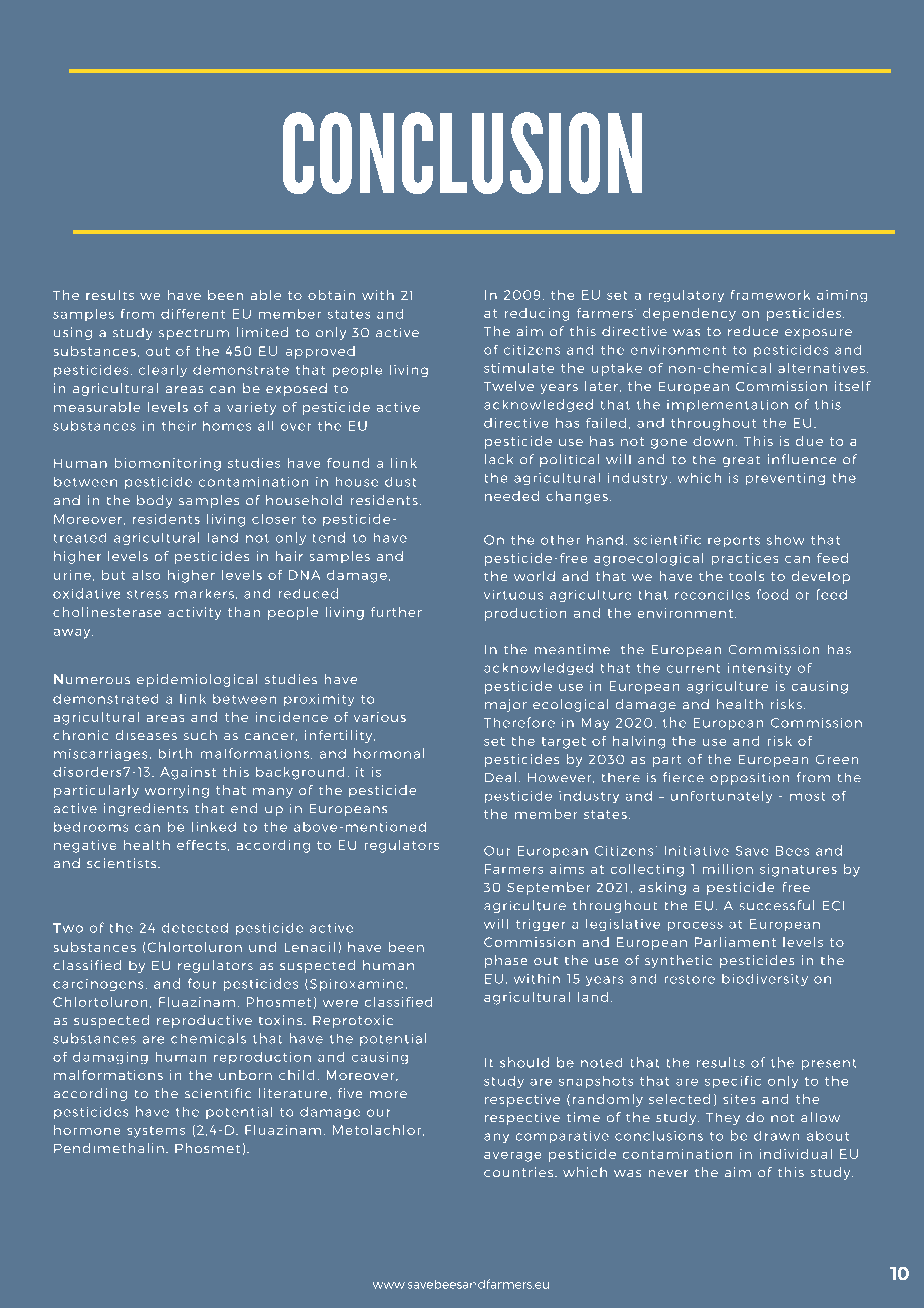 Image resolution: width=924 pixels, height=1308 pixels. What do you see at coordinates (506, 961) in the document?
I see `phase` at bounding box center [506, 961].
